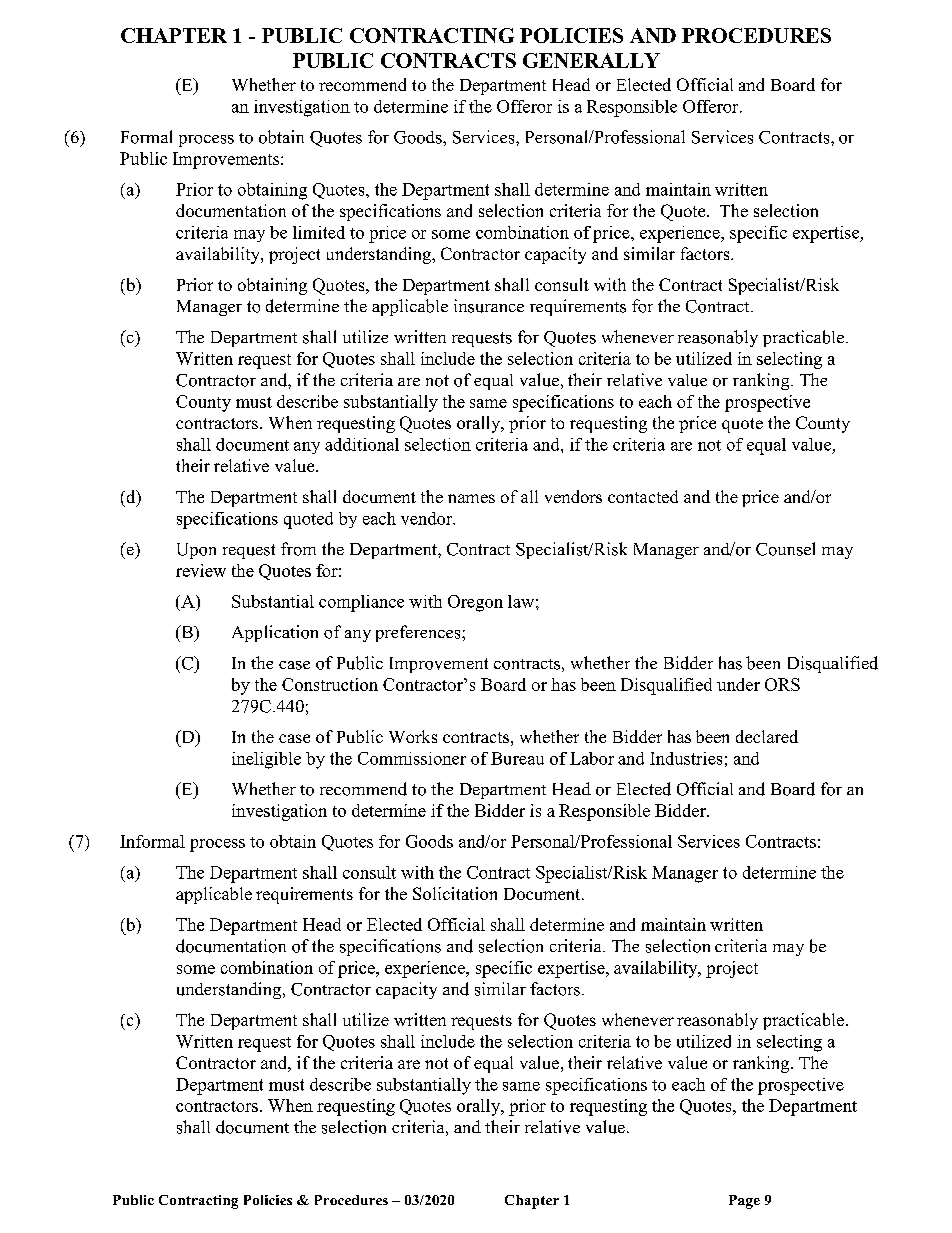 The height and width of the screenshot is (1233, 952). I want to click on Page, so click(744, 1202).
